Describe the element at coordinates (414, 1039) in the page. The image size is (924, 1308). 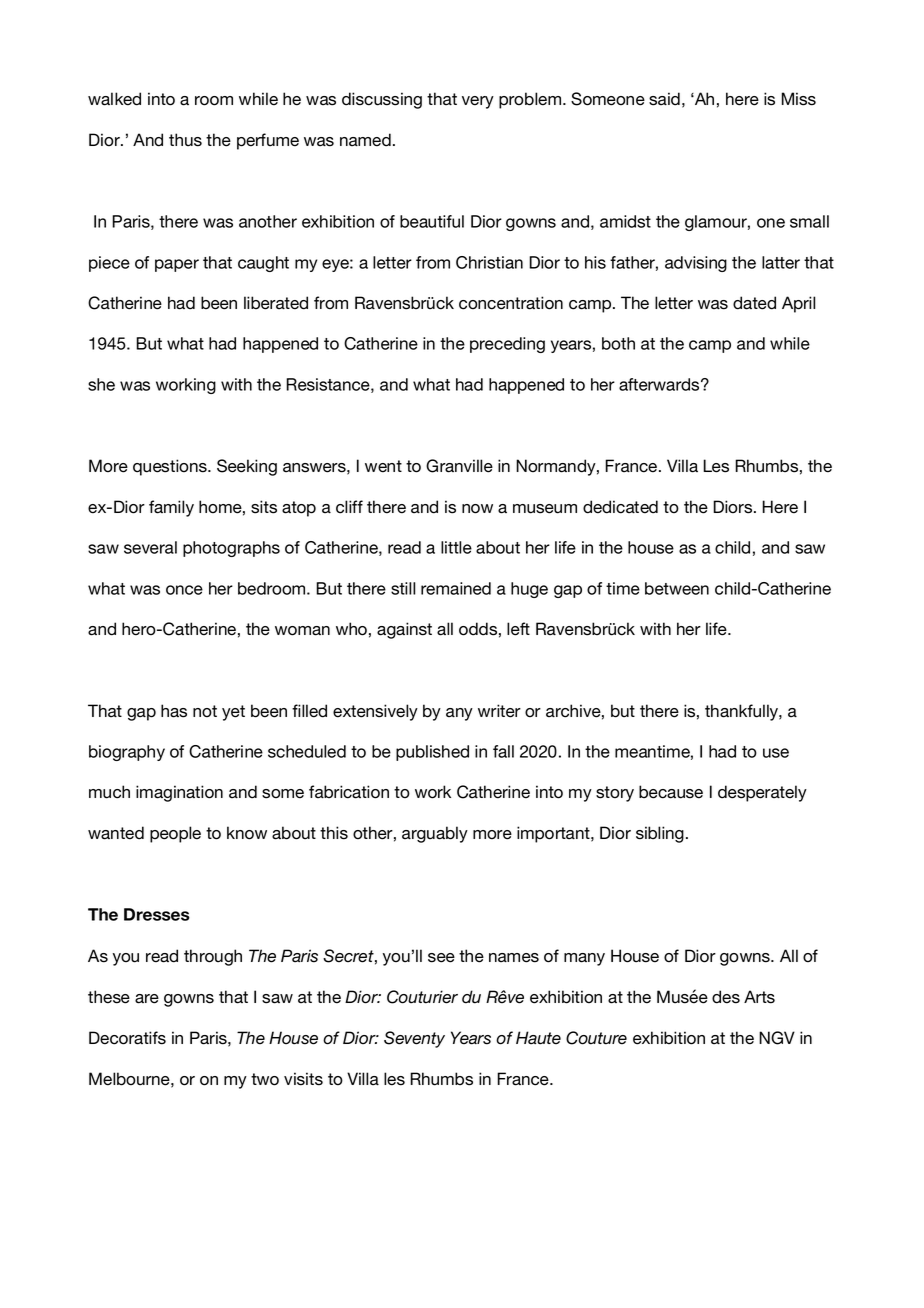
I see `Seventy` at that location.
